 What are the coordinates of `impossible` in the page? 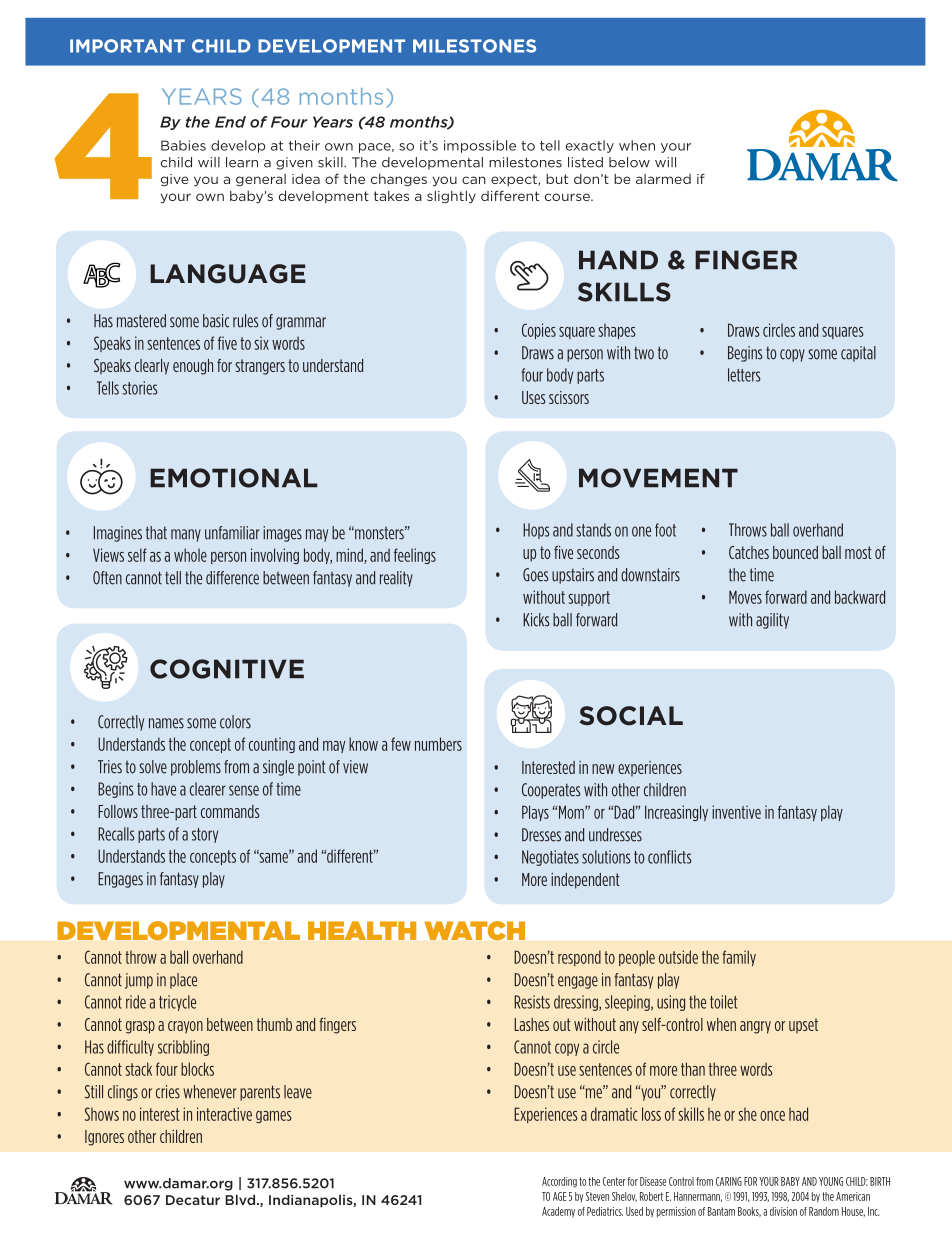 It's located at (480, 146).
